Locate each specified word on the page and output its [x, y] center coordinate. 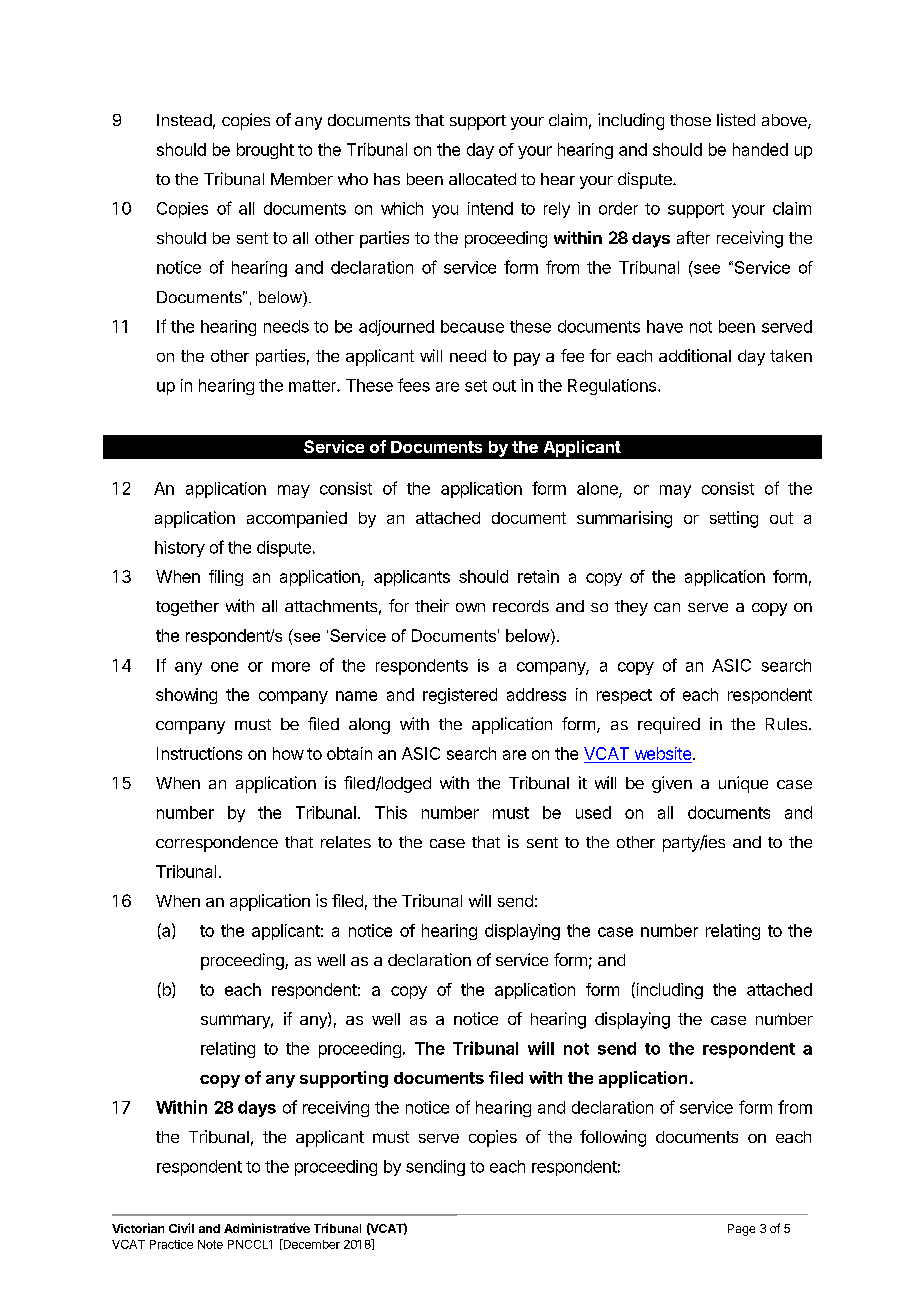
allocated [482, 179]
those [690, 120]
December [310, 1244]
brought [265, 151]
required [669, 725]
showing [186, 696]
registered [460, 696]
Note [210, 1244]
